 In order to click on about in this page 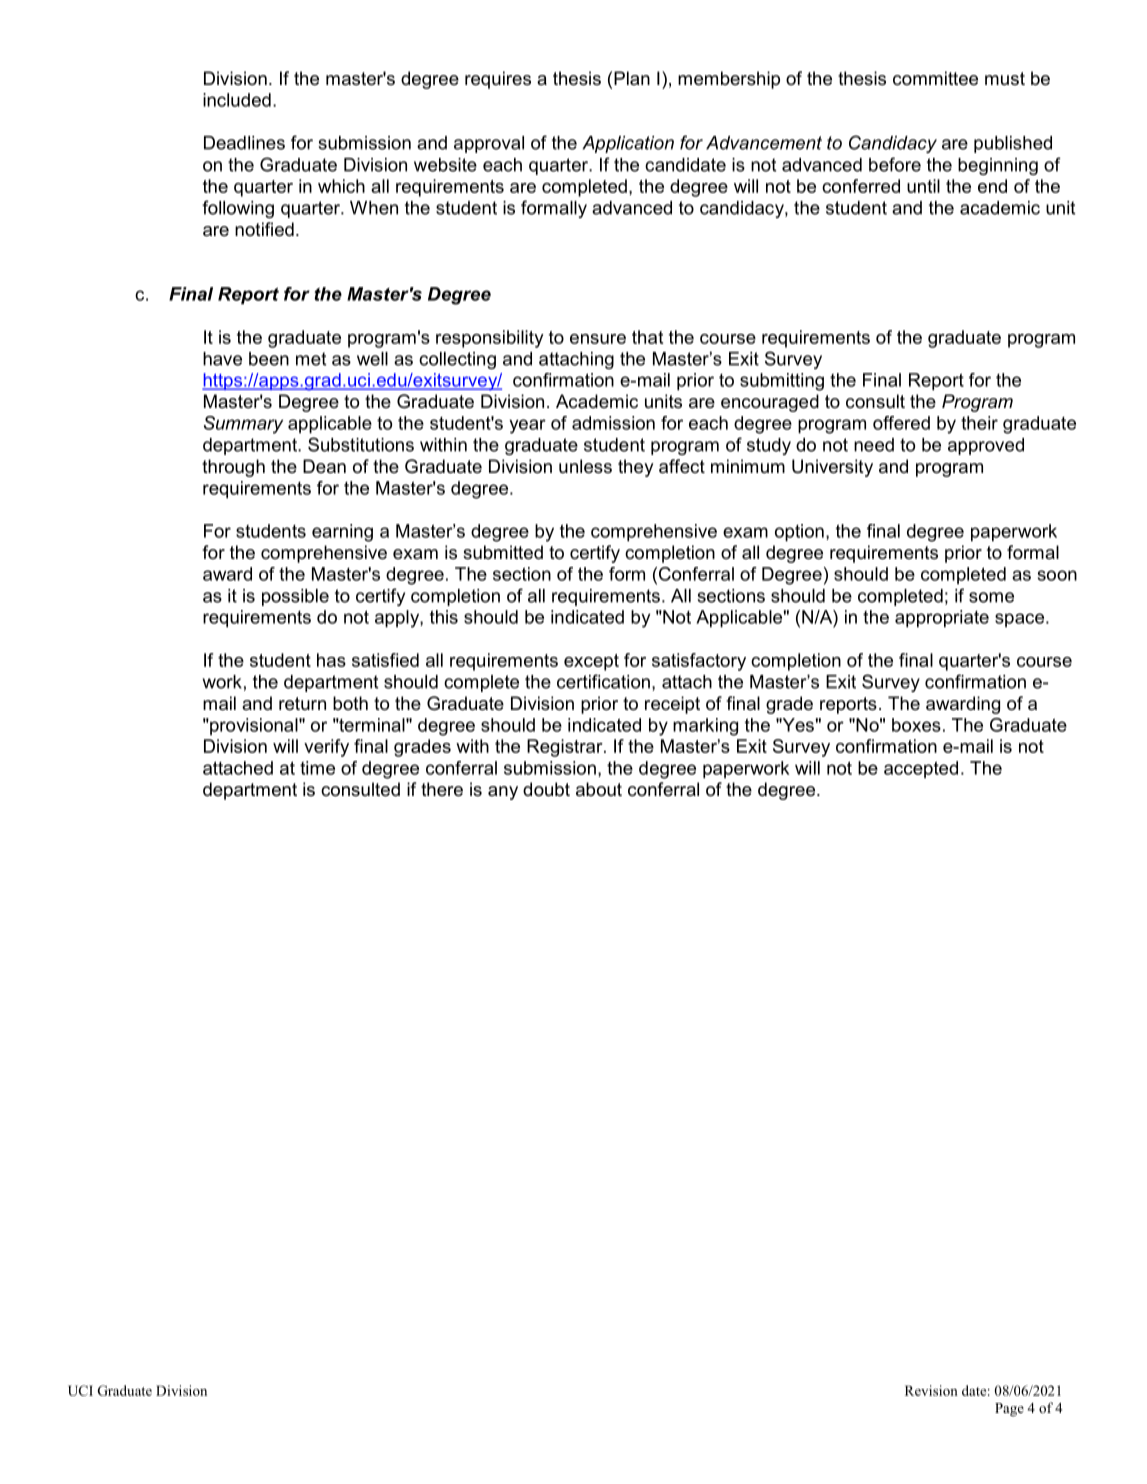, I will do `click(599, 789)`.
